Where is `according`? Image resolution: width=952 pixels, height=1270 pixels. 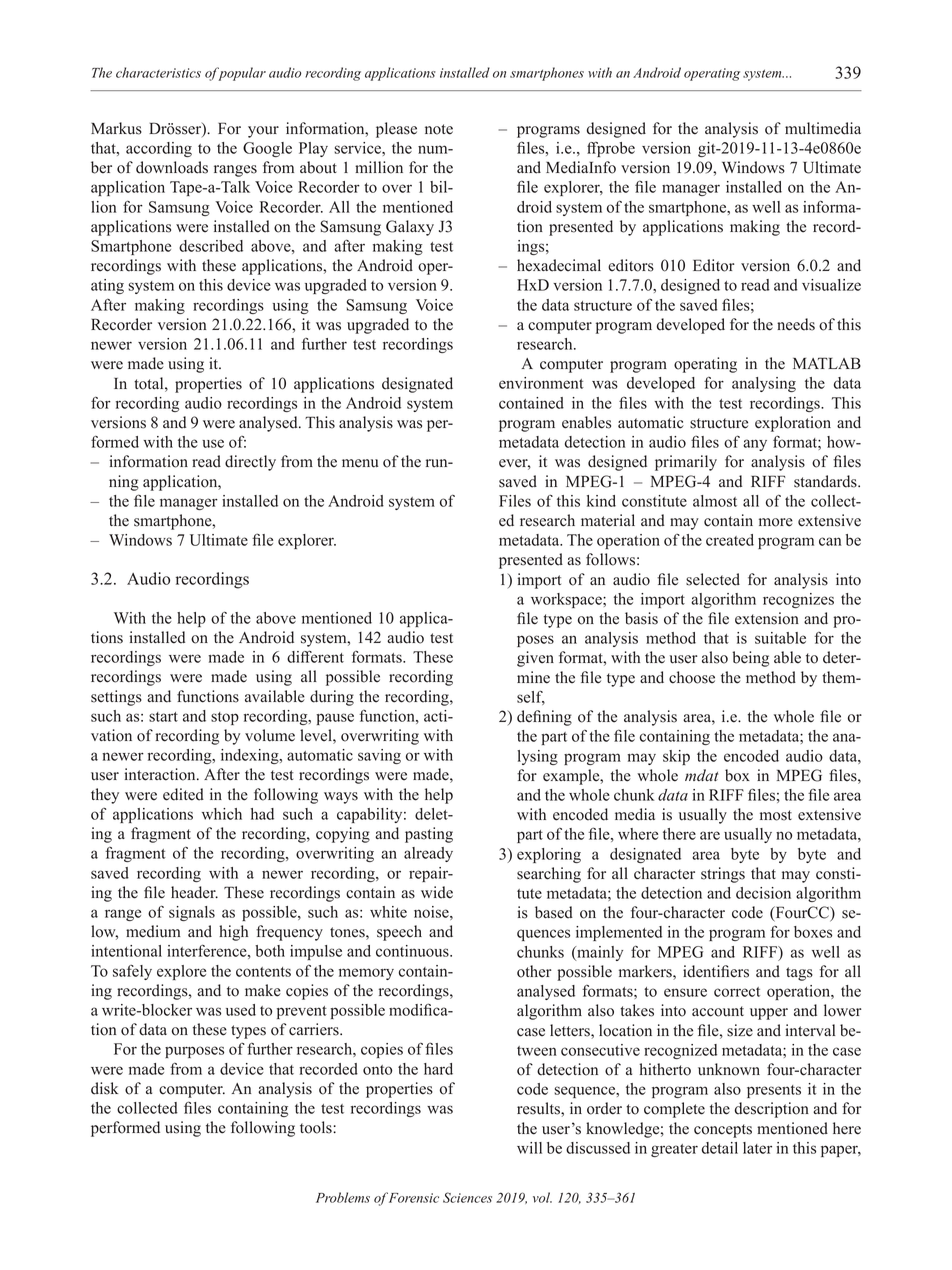 according is located at coordinates (159, 149).
